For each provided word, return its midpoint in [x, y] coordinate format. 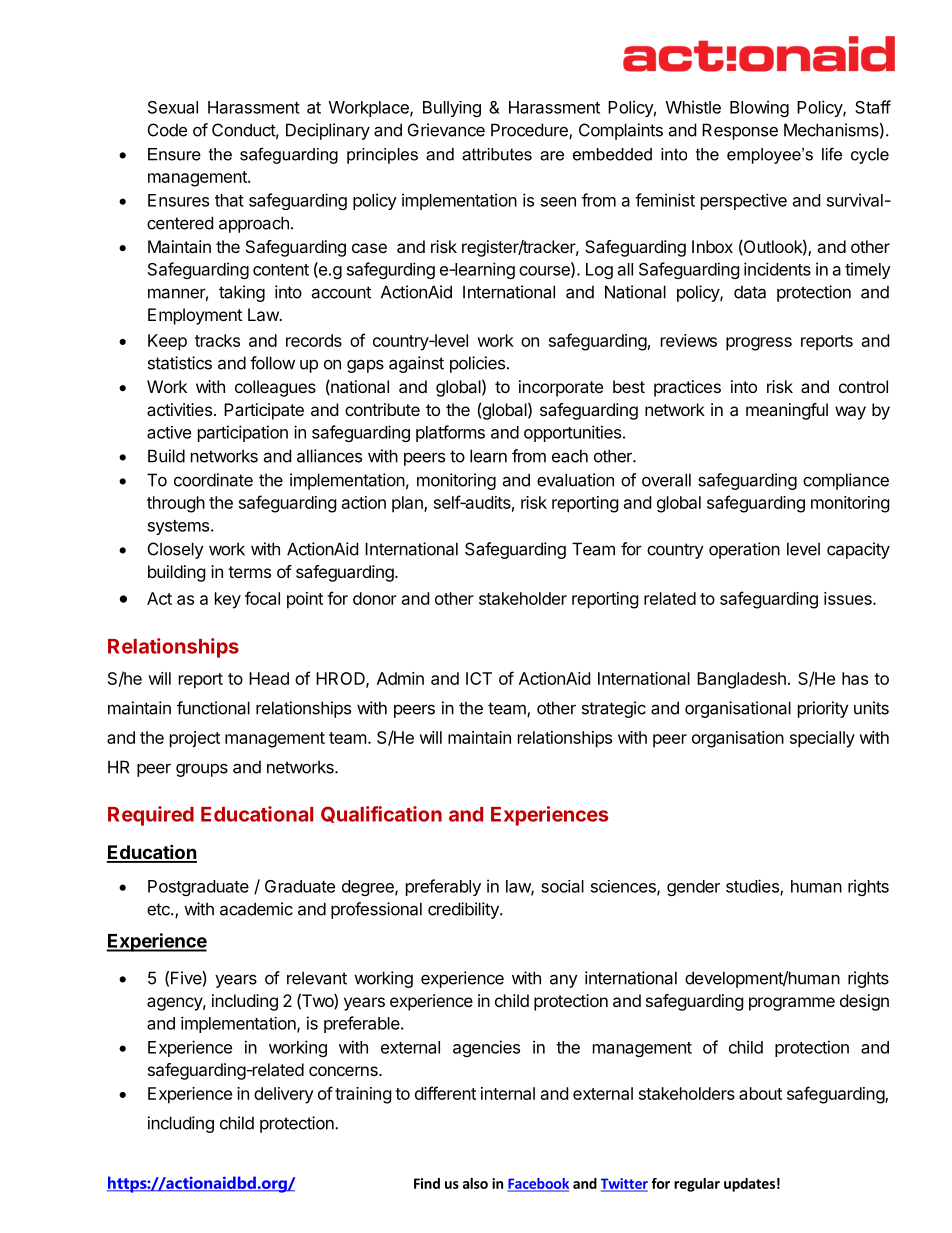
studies [753, 887]
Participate [264, 411]
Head [269, 678]
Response [740, 131]
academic [256, 909]
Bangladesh [741, 680]
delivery [284, 1095]
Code [167, 130]
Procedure [530, 131]
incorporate [561, 388]
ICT [479, 678]
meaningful [787, 411]
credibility [464, 910]
